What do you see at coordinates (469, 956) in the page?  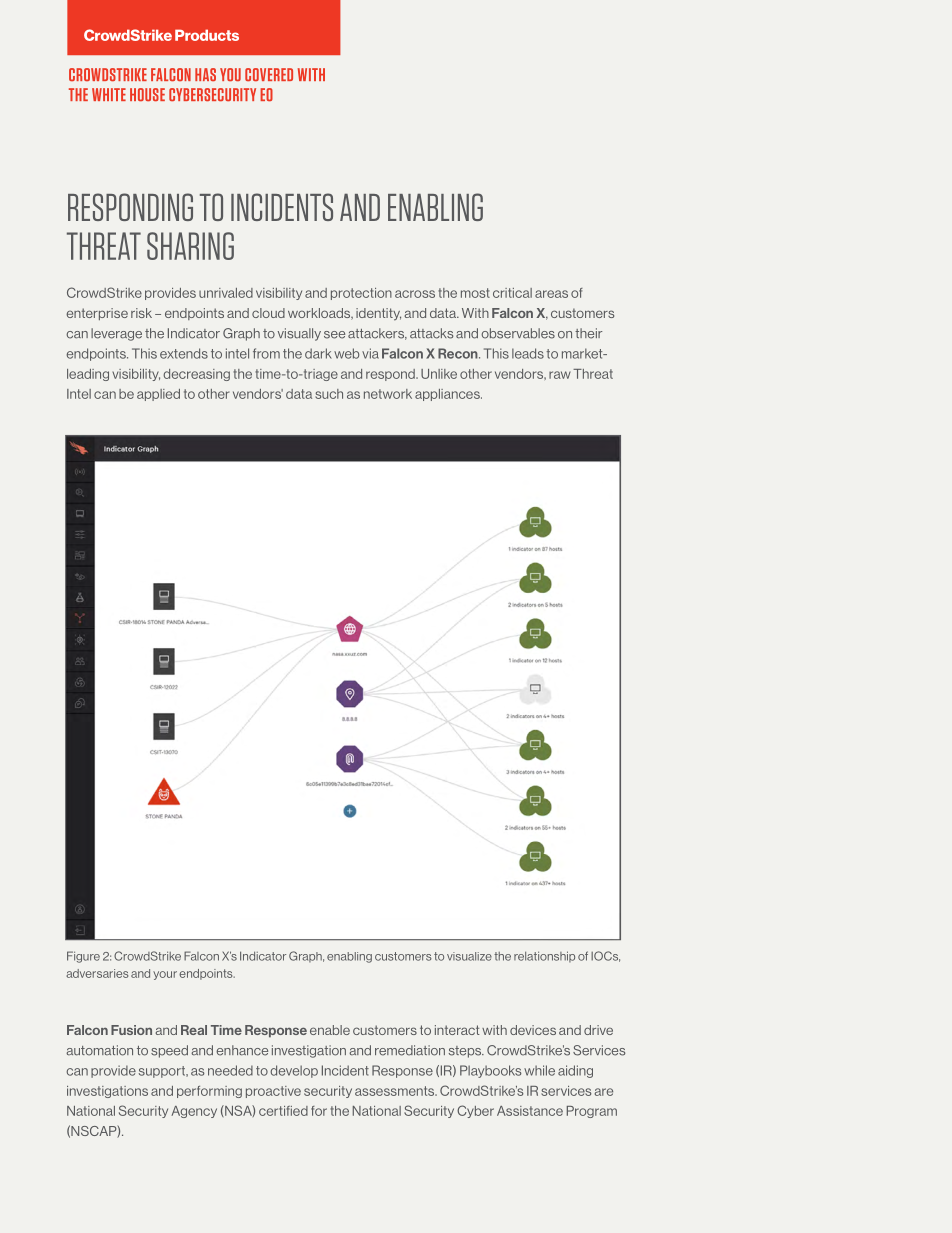 I see `visualize` at bounding box center [469, 956].
